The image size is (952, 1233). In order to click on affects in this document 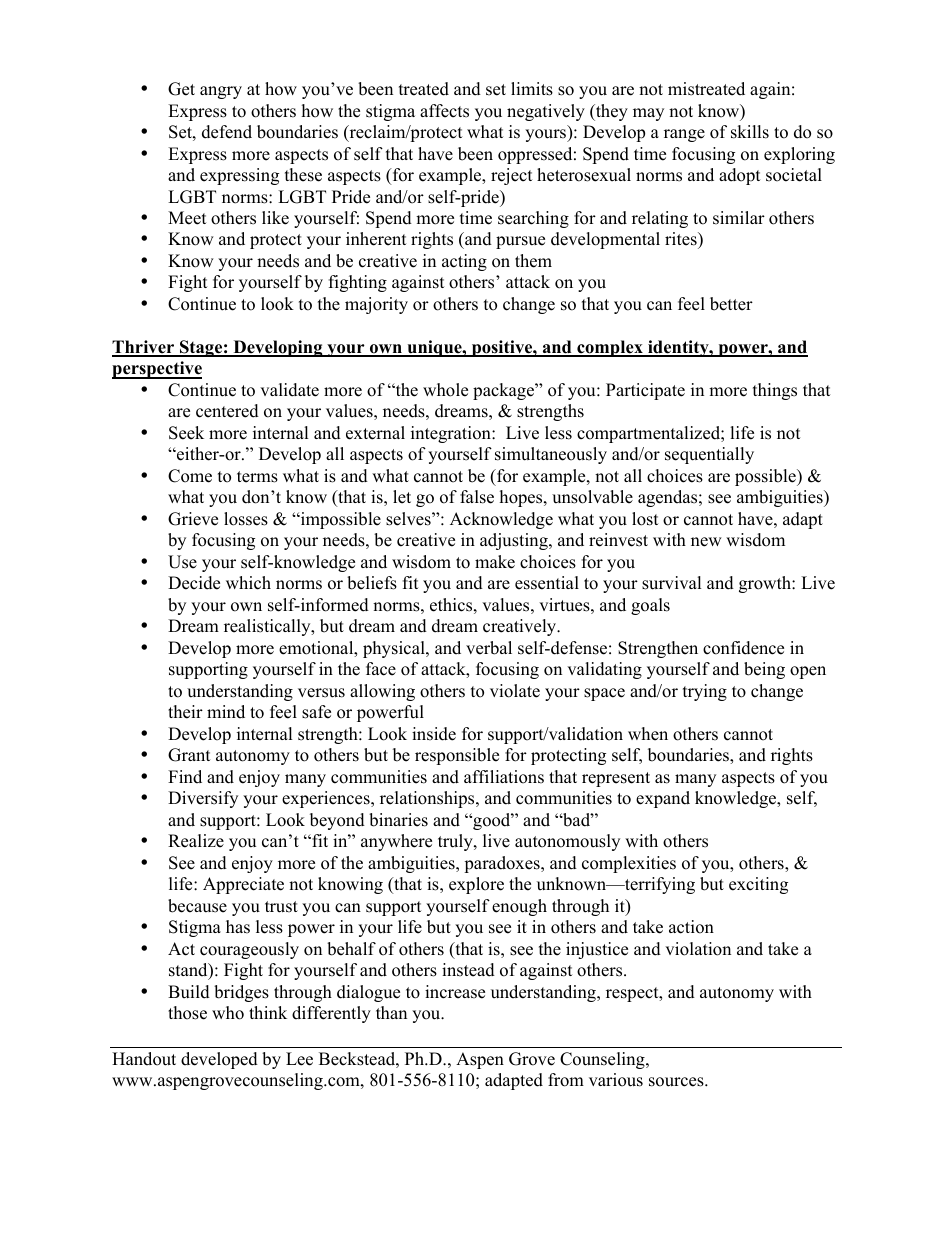, I will do `click(444, 111)`.
